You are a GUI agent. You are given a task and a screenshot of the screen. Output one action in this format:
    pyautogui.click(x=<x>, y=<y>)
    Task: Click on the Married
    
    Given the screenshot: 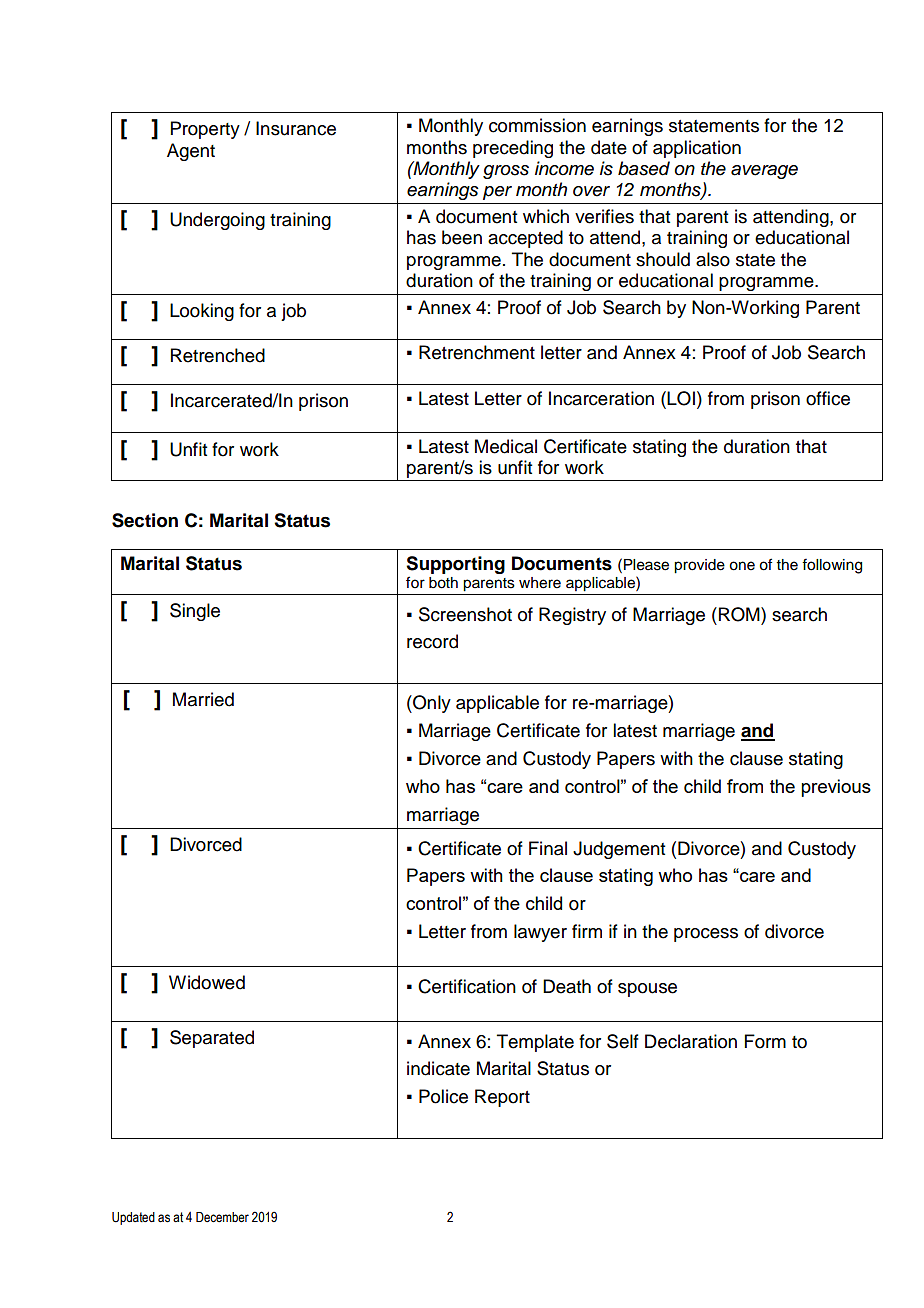 What is the action you would take?
    pyautogui.click(x=203, y=699)
